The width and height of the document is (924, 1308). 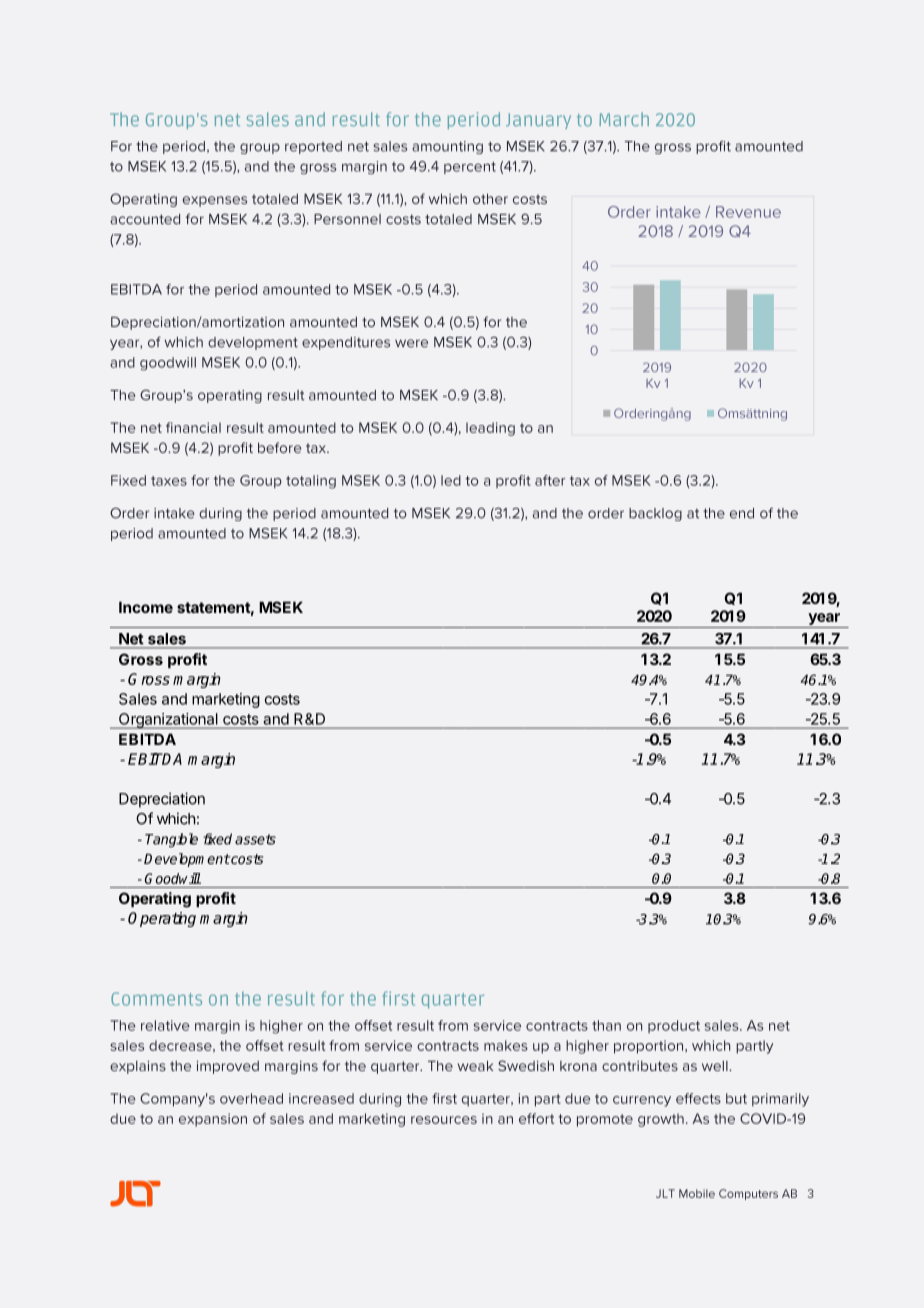 I want to click on Income, so click(x=146, y=607).
